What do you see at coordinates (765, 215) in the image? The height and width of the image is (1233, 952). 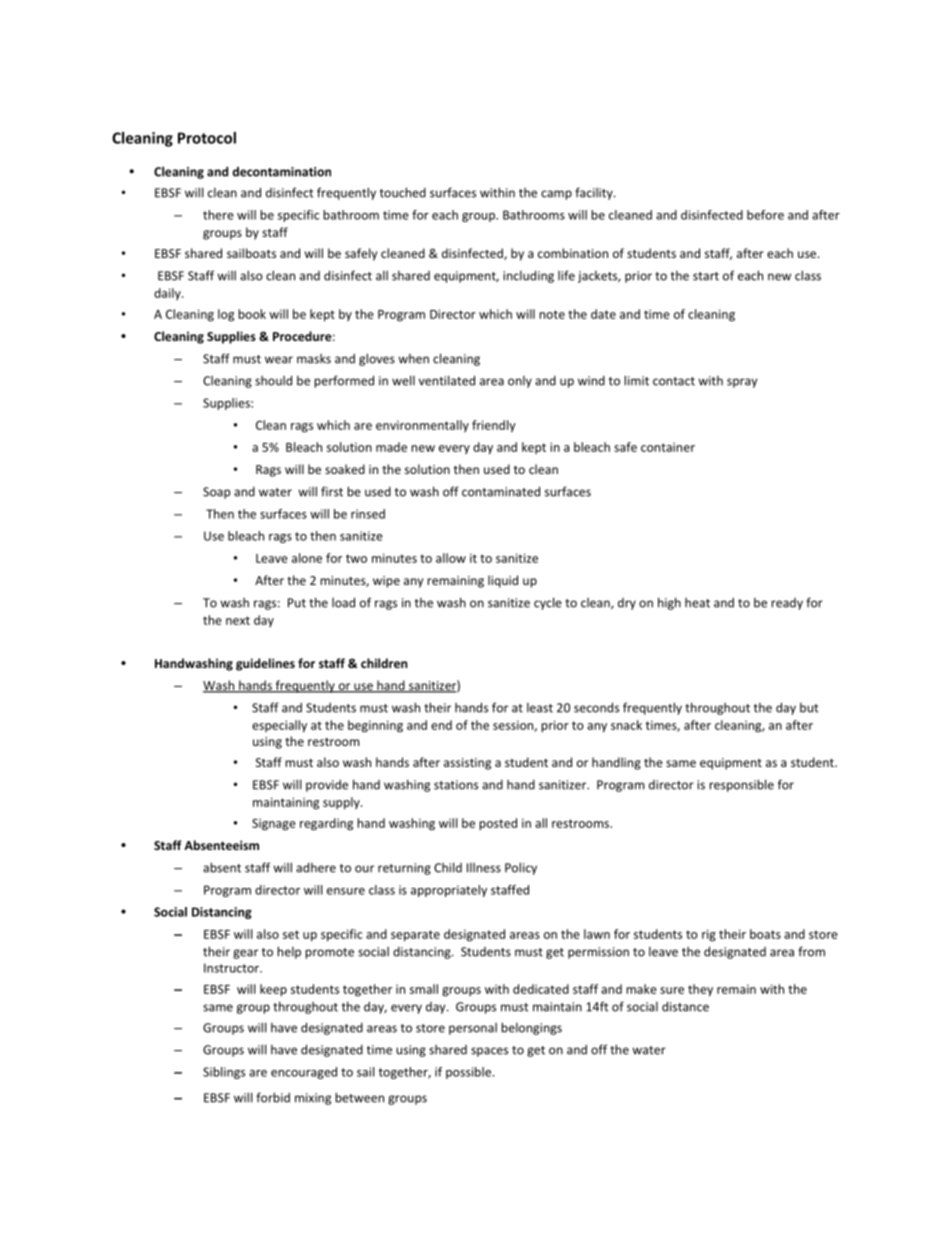 I see `before` at bounding box center [765, 215].
